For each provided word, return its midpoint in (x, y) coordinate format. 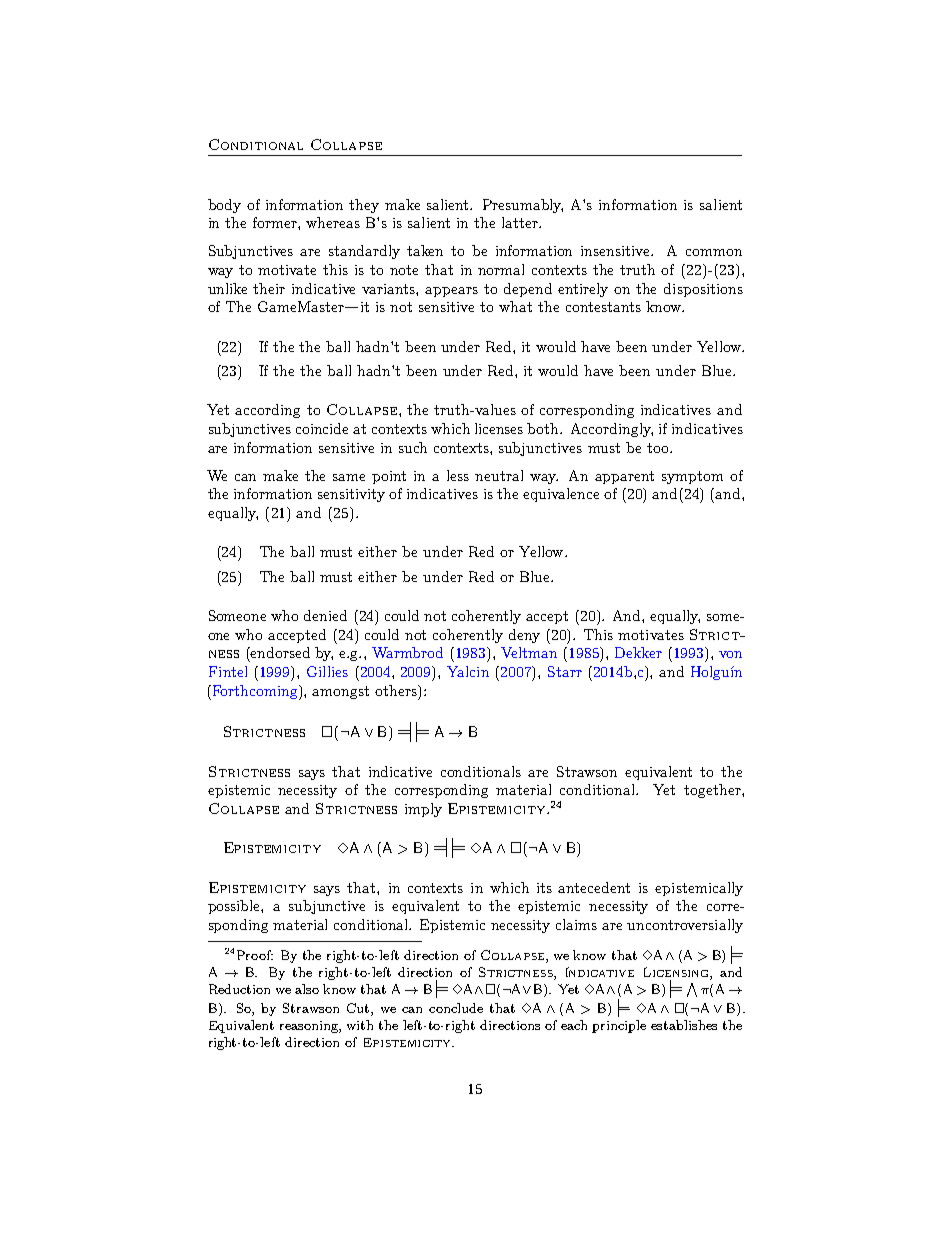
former (276, 222)
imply (423, 810)
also (307, 989)
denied (325, 615)
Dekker (638, 652)
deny (524, 636)
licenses (499, 428)
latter (521, 222)
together (713, 791)
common (714, 252)
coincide (322, 428)
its (544, 888)
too (659, 448)
